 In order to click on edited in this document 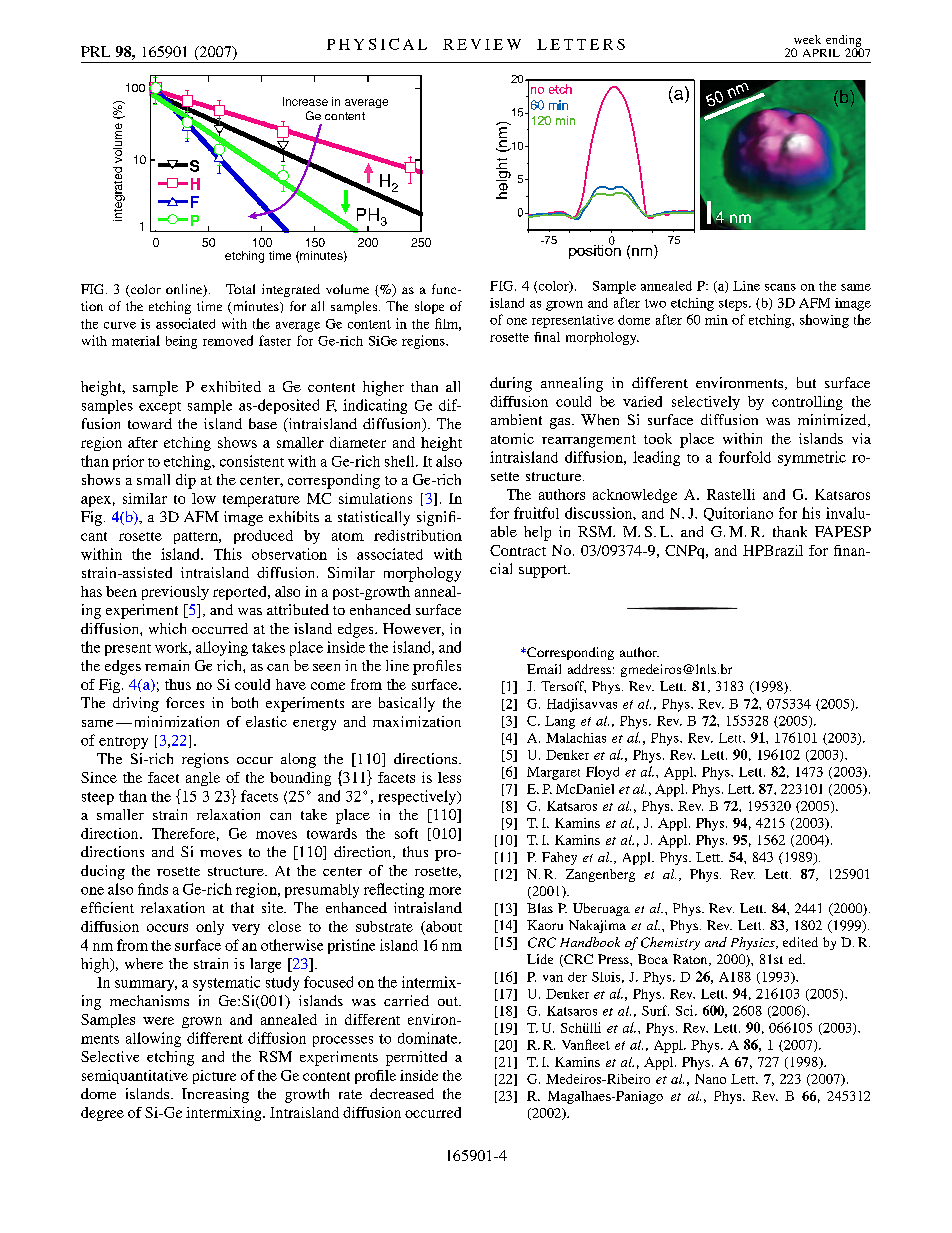, I will do `click(800, 942)`.
